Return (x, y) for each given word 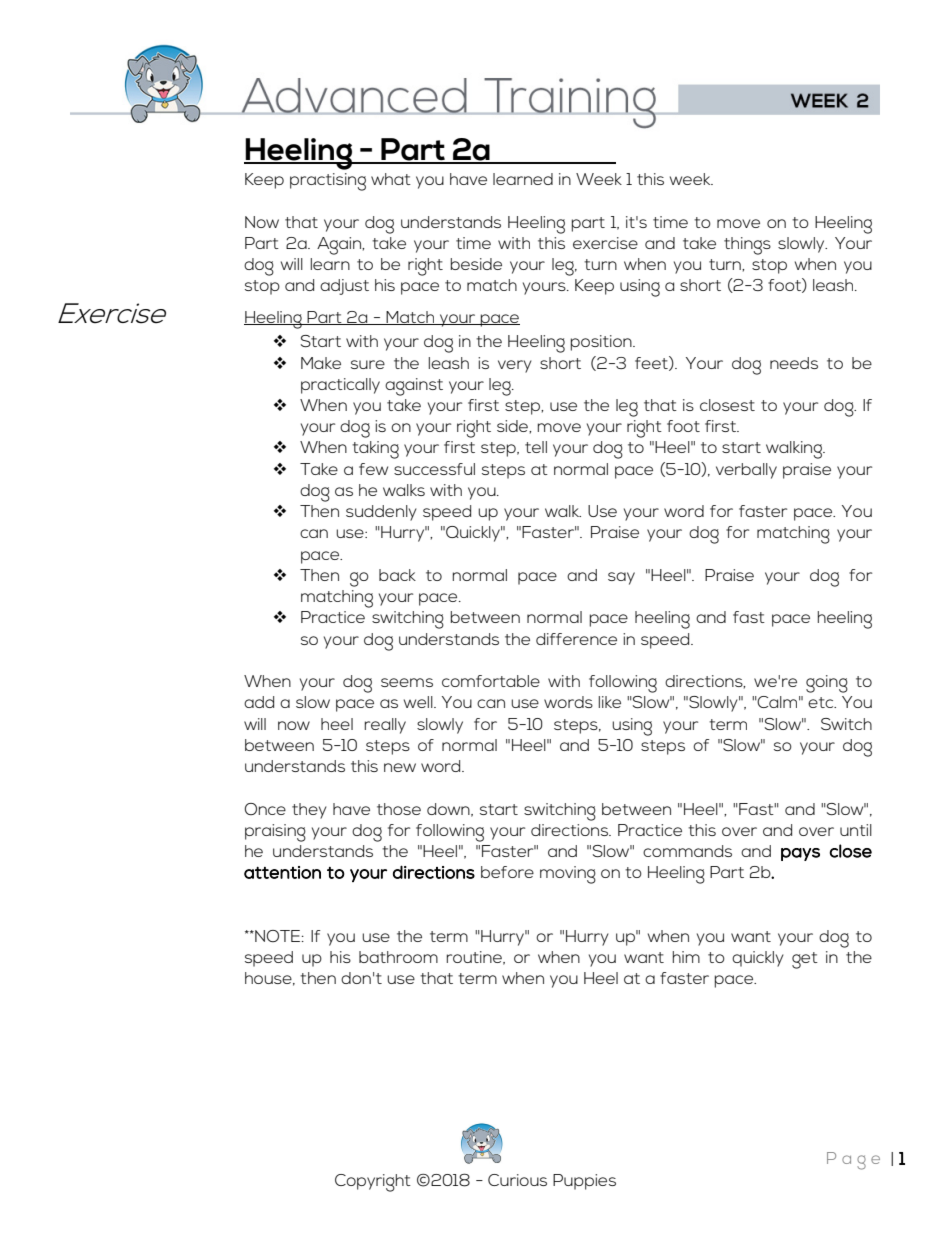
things (747, 246)
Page (853, 1161)
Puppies (584, 1182)
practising (328, 182)
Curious (517, 1180)
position (602, 343)
